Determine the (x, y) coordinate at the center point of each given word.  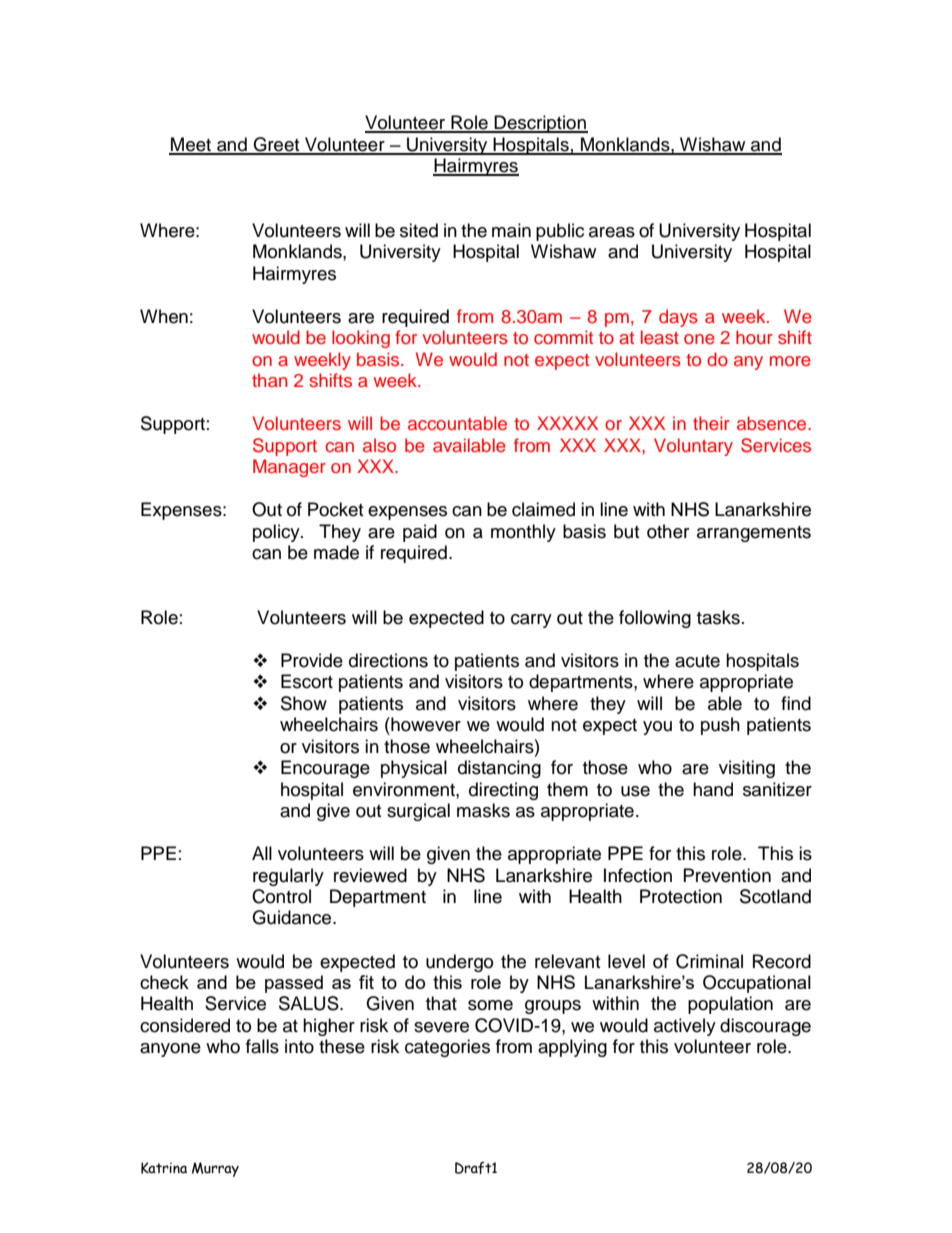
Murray (215, 1169)
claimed (543, 509)
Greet (276, 145)
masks (483, 810)
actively (685, 1027)
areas (612, 232)
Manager (289, 468)
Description (540, 124)
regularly (288, 877)
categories (447, 1048)
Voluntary (693, 447)
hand (713, 789)
